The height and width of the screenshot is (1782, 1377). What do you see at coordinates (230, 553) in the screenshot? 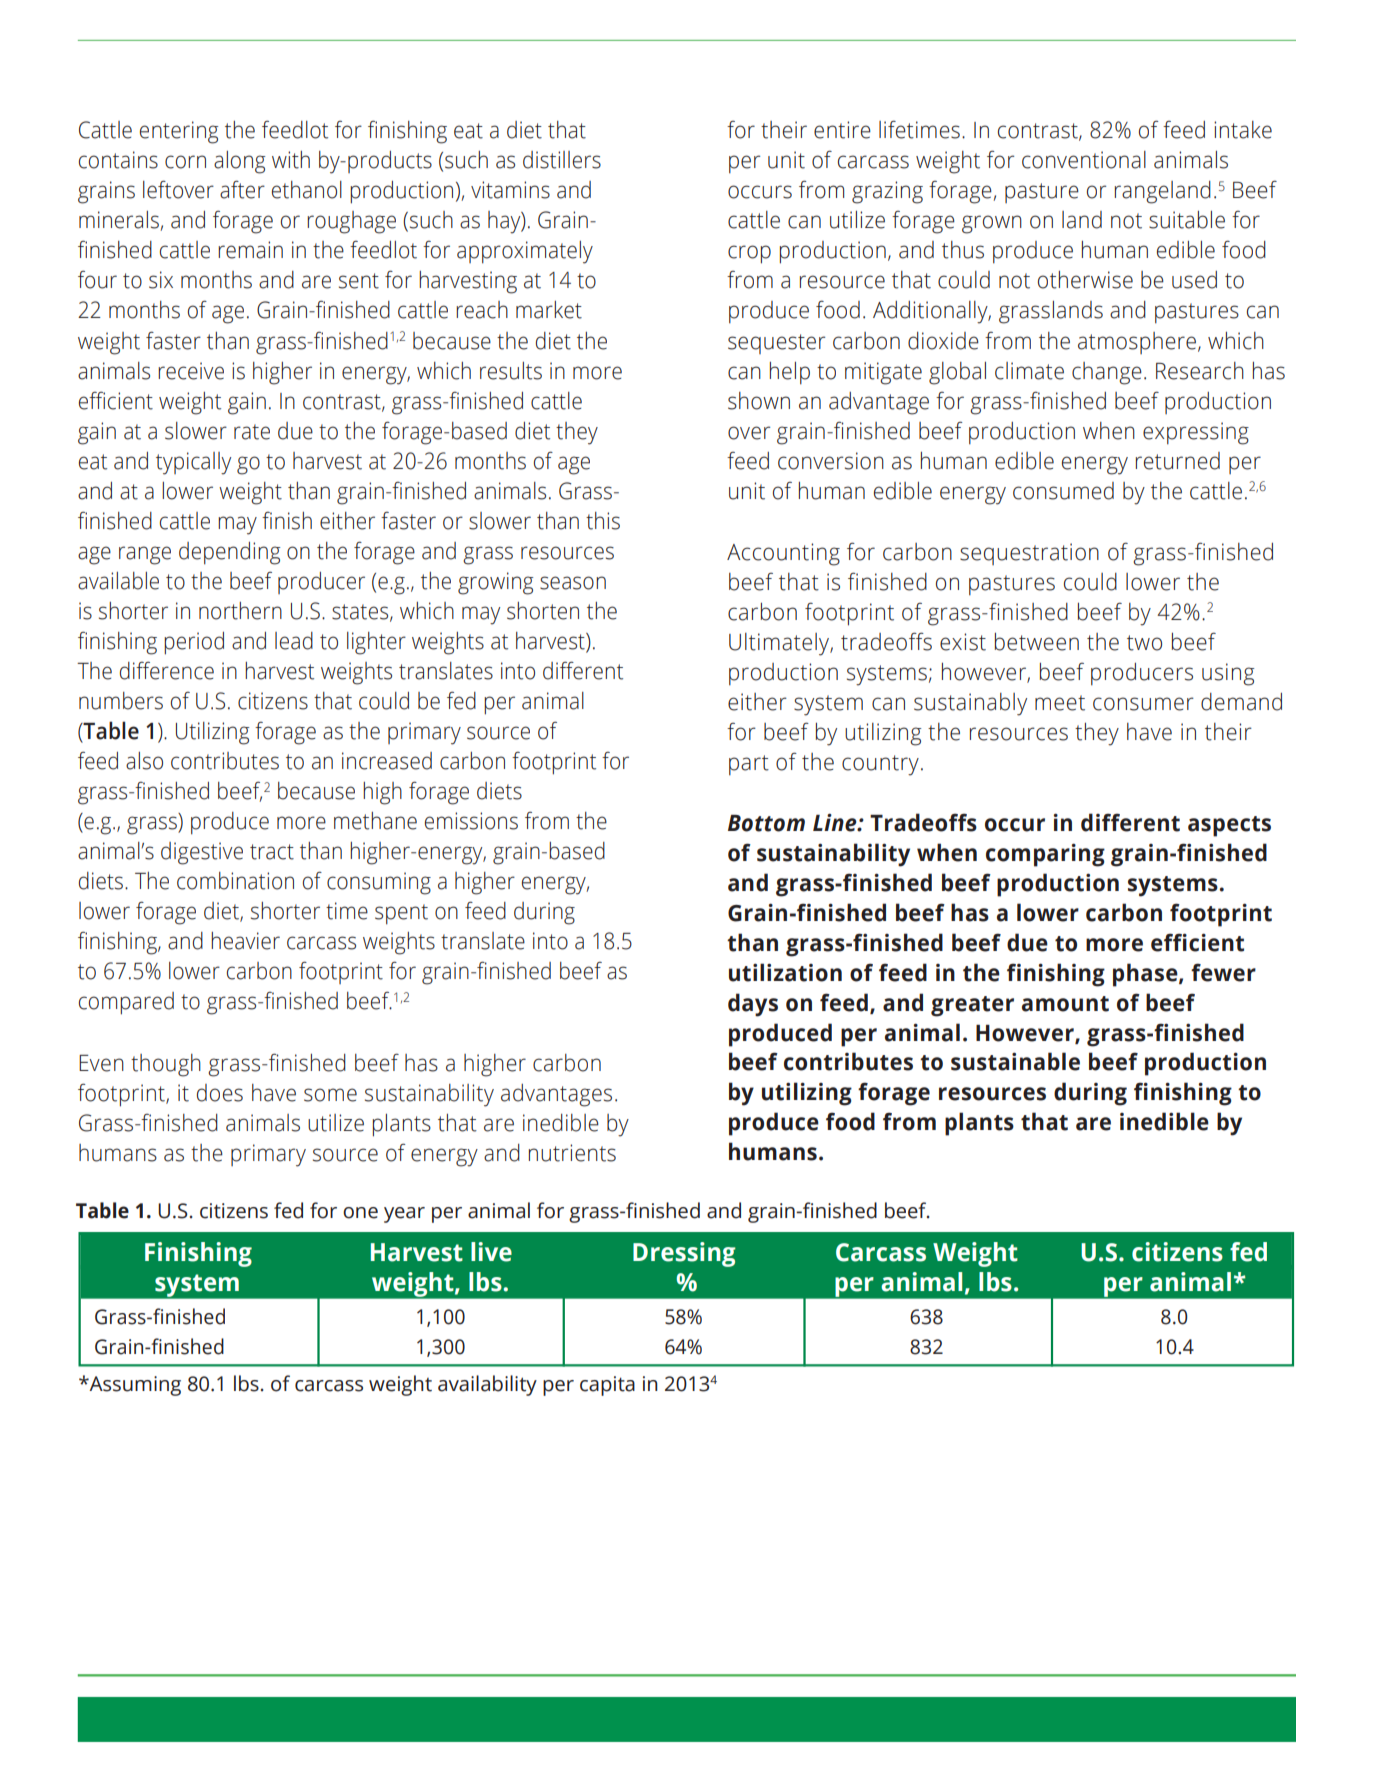
I see `depending` at bounding box center [230, 553].
